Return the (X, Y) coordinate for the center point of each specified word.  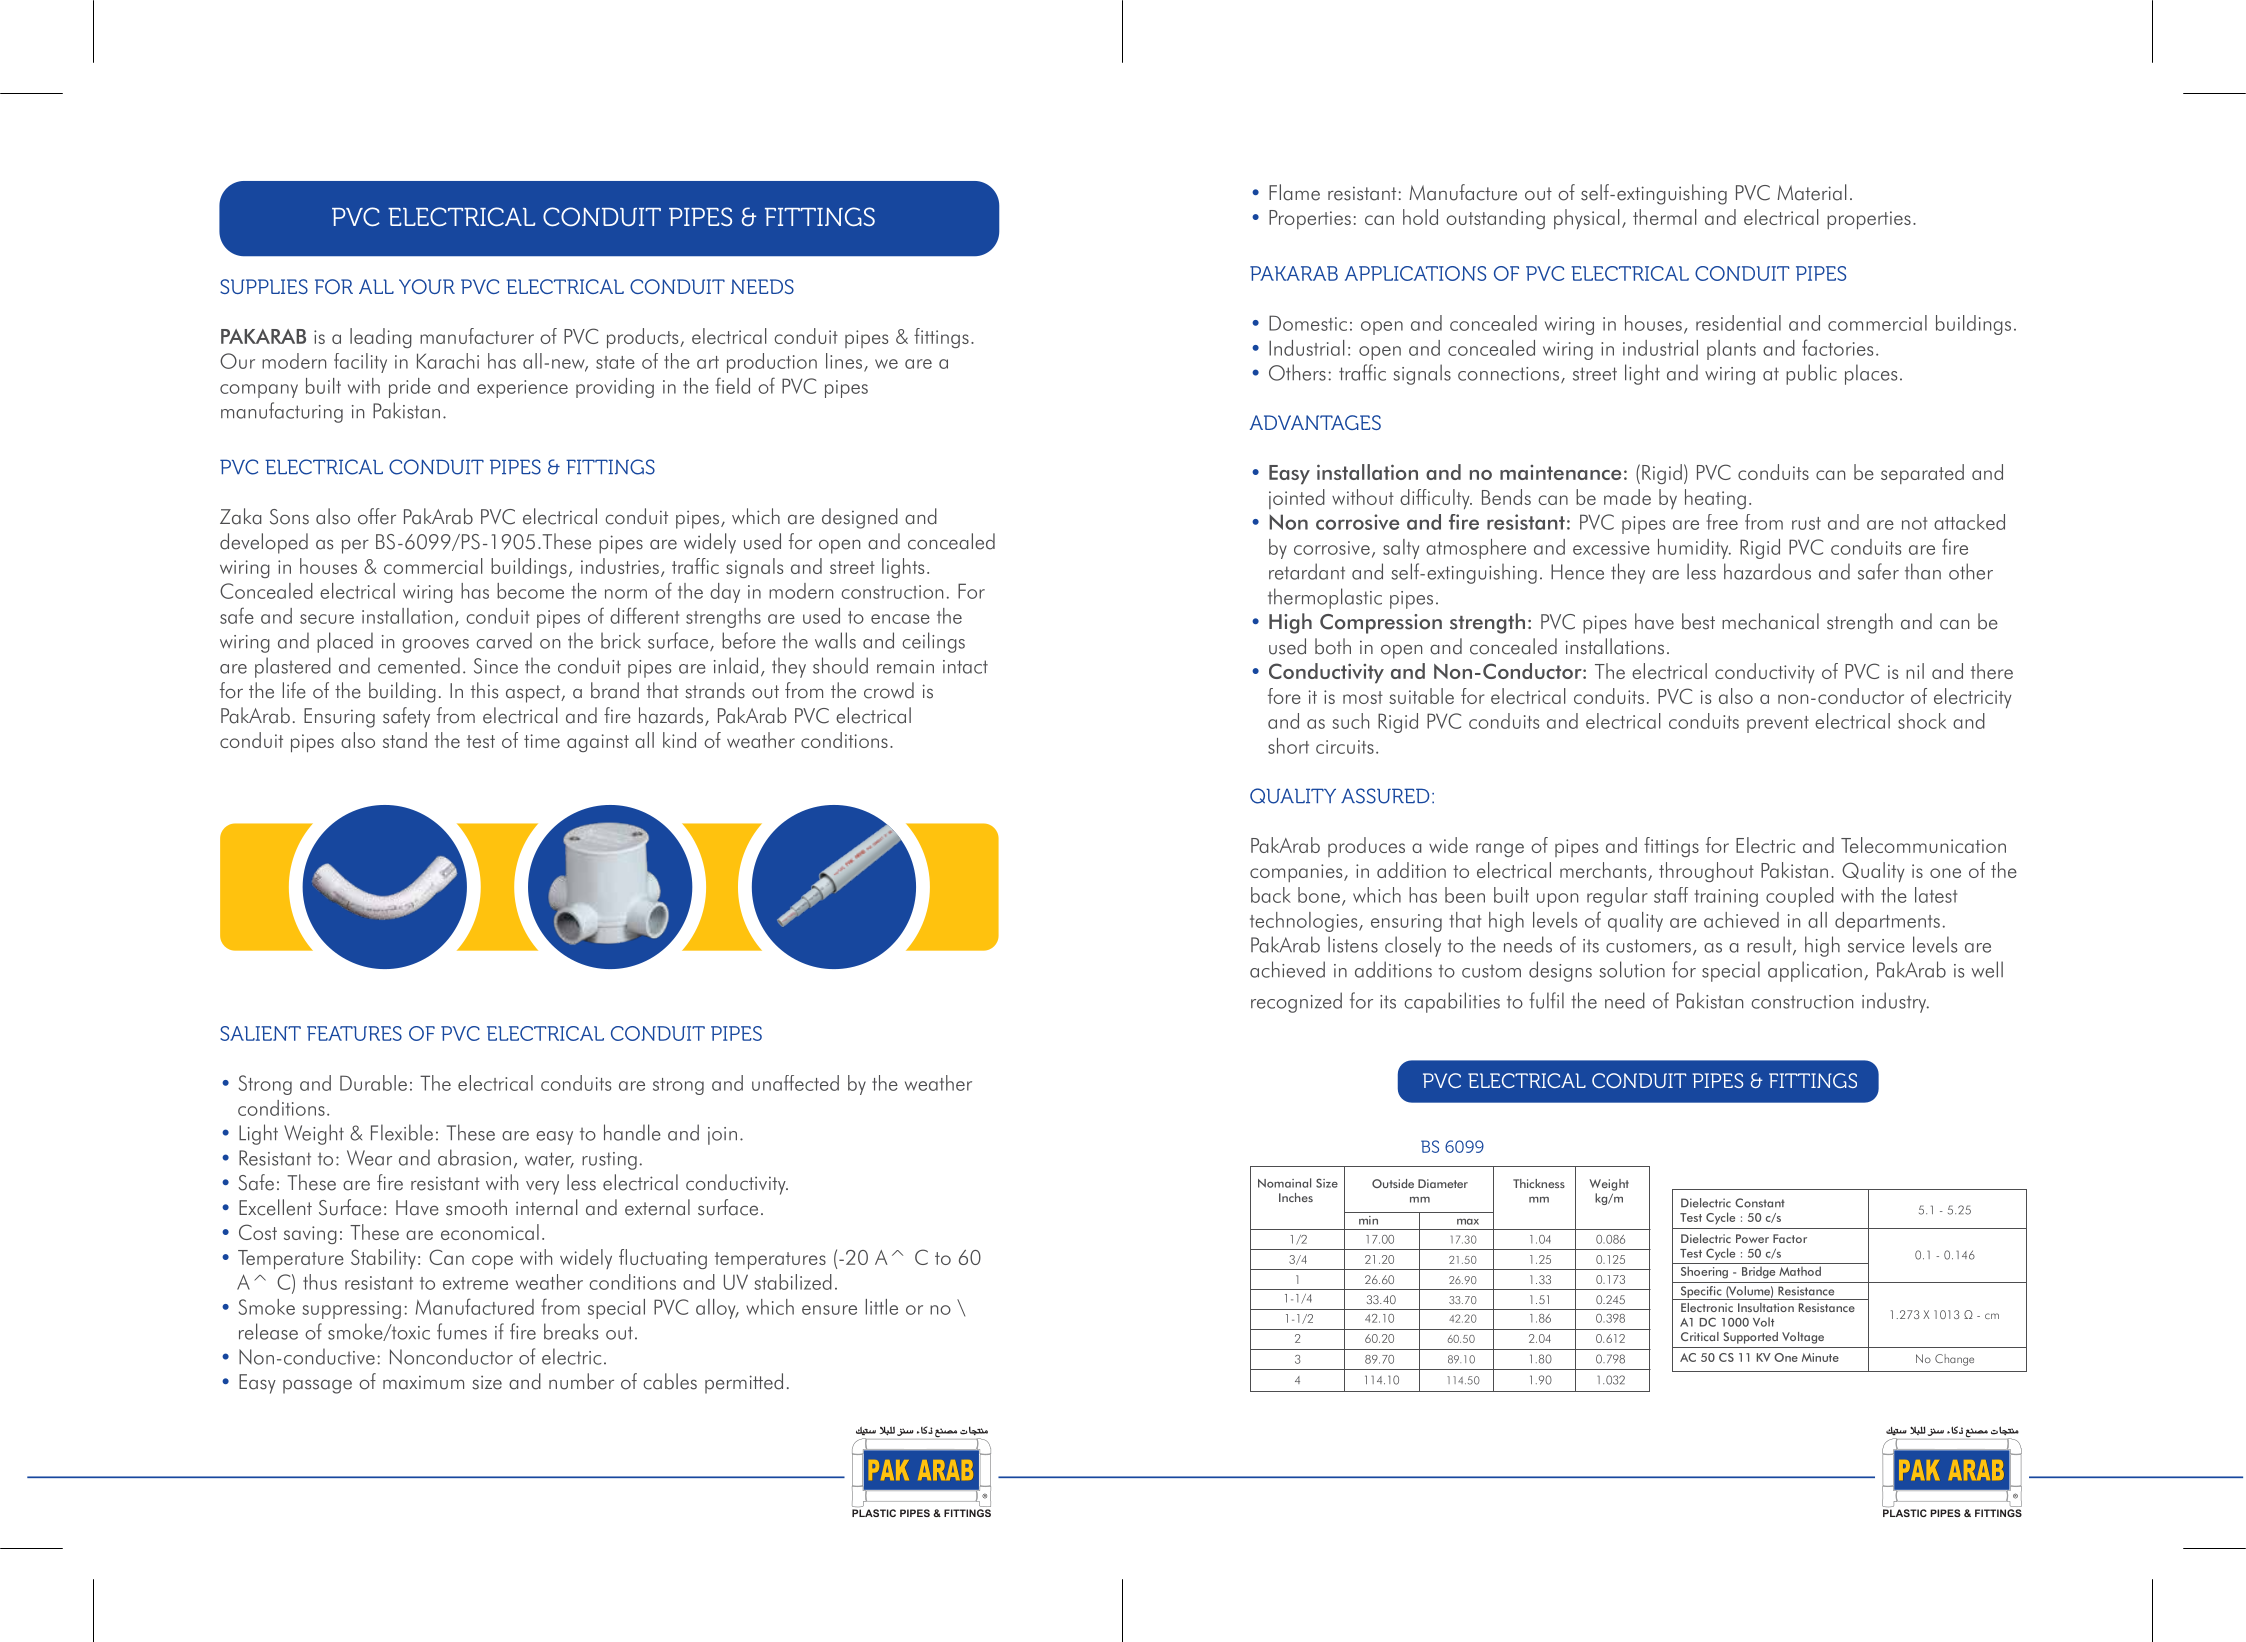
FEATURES (354, 1033)
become (530, 591)
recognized (1296, 1002)
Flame (1294, 192)
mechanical (1770, 621)
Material (1812, 192)
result (1770, 945)
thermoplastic (1325, 598)
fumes (462, 1331)
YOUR (427, 286)
